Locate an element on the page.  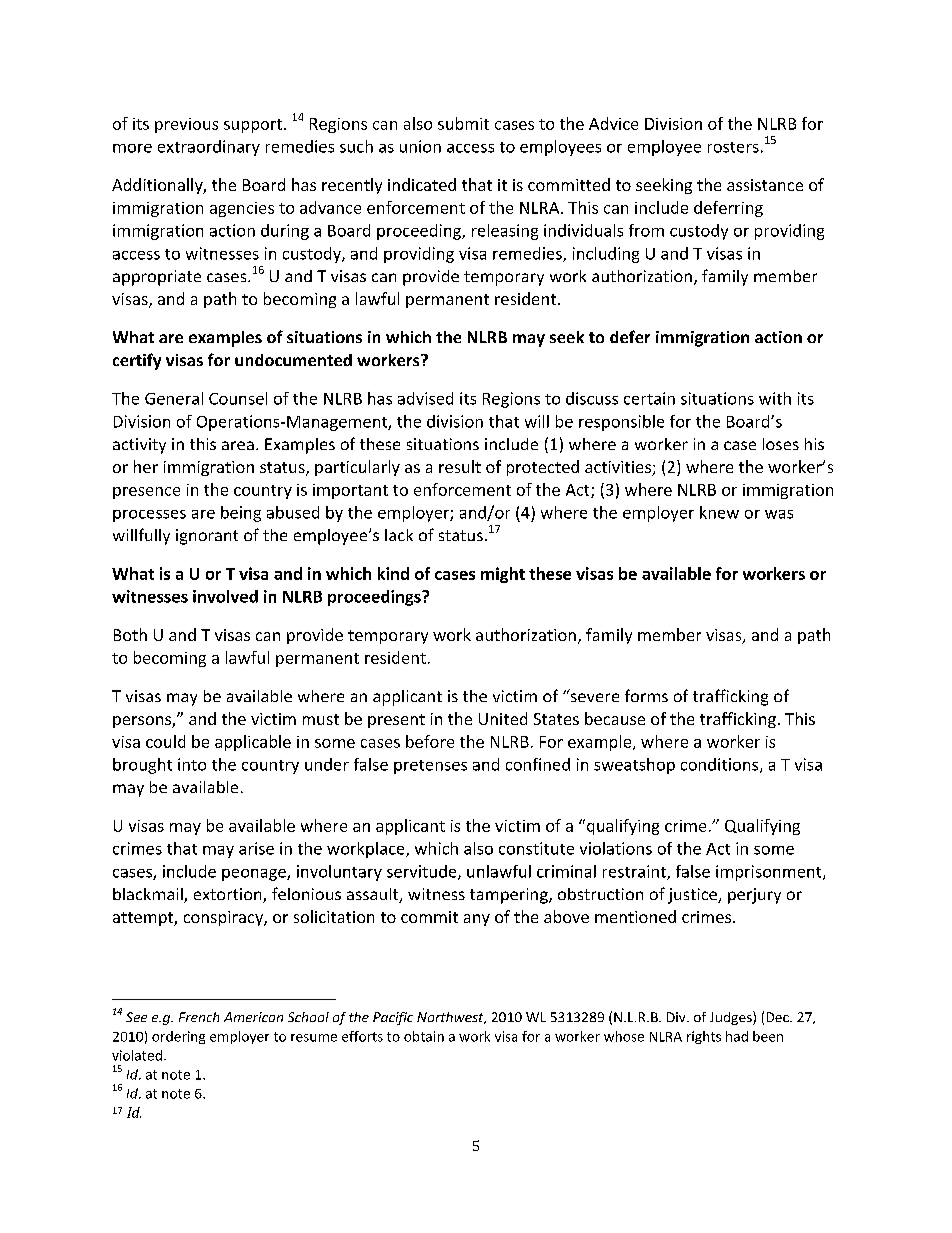
advised is located at coordinates (425, 398).
